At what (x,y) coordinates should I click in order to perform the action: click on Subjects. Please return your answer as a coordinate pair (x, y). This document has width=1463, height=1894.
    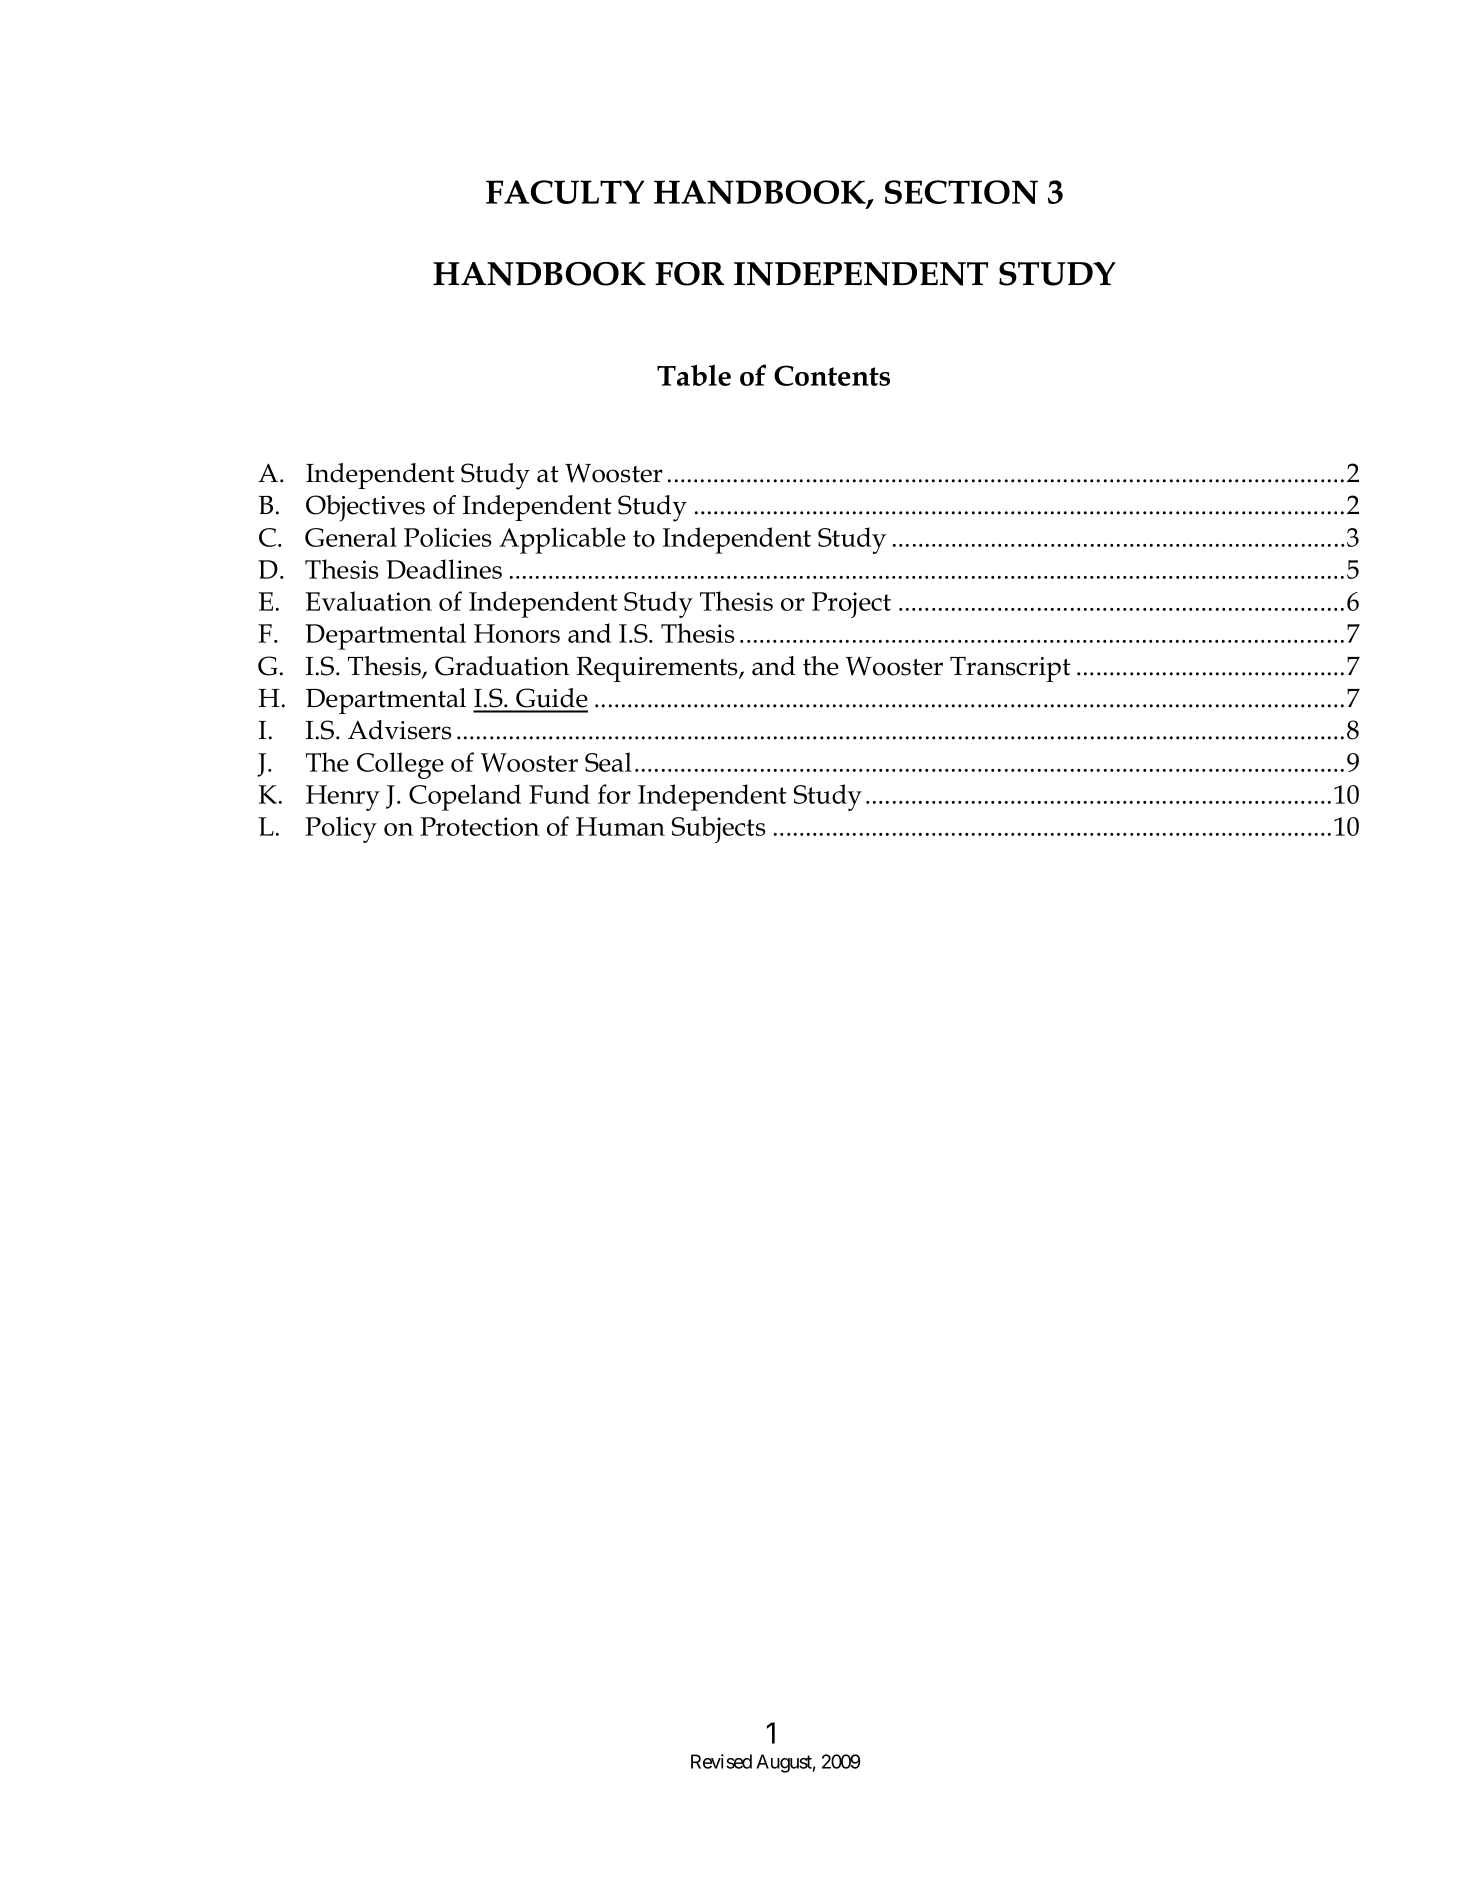
    Looking at the image, I should click on (719, 829).
